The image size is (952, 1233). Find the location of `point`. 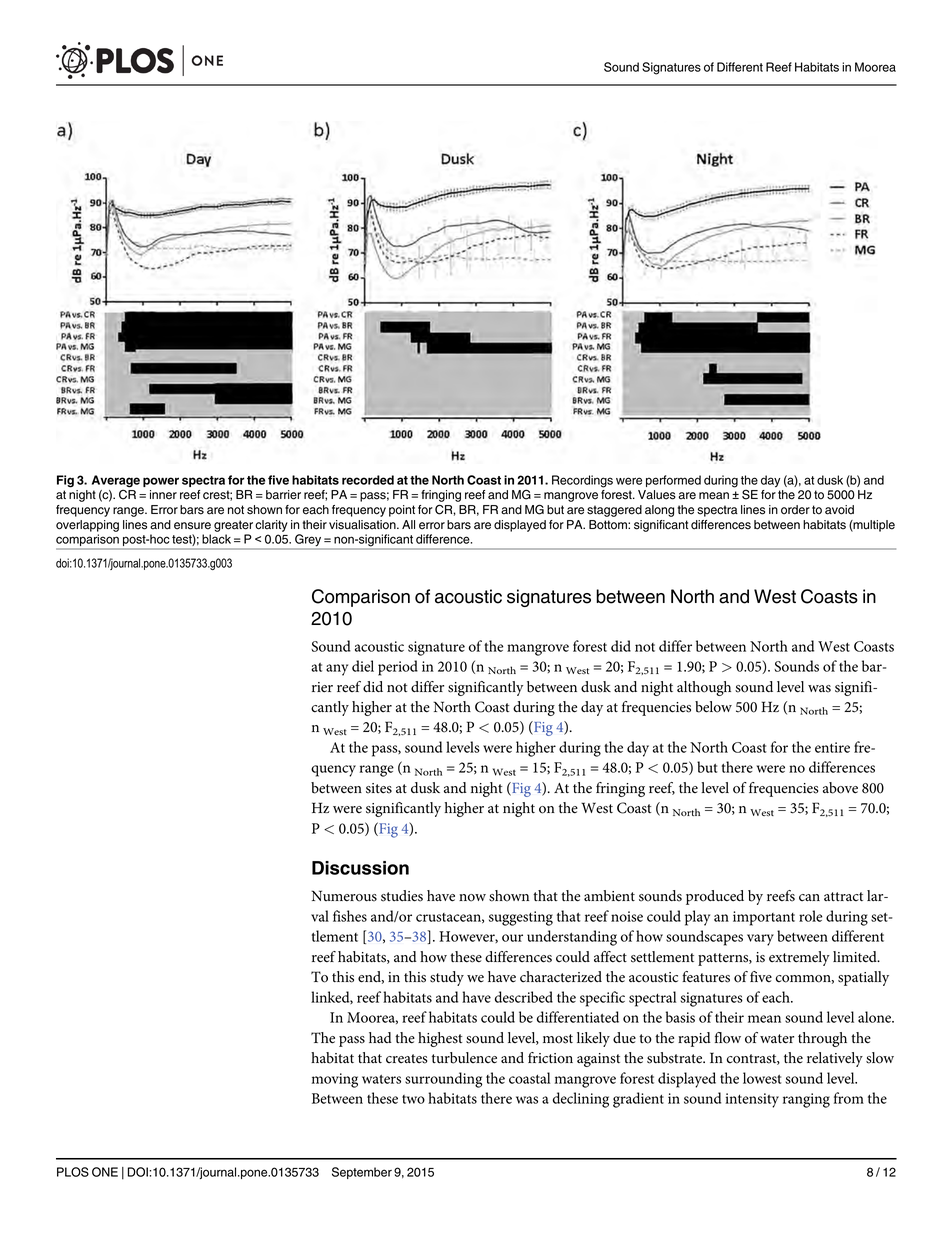

point is located at coordinates (402, 511).
